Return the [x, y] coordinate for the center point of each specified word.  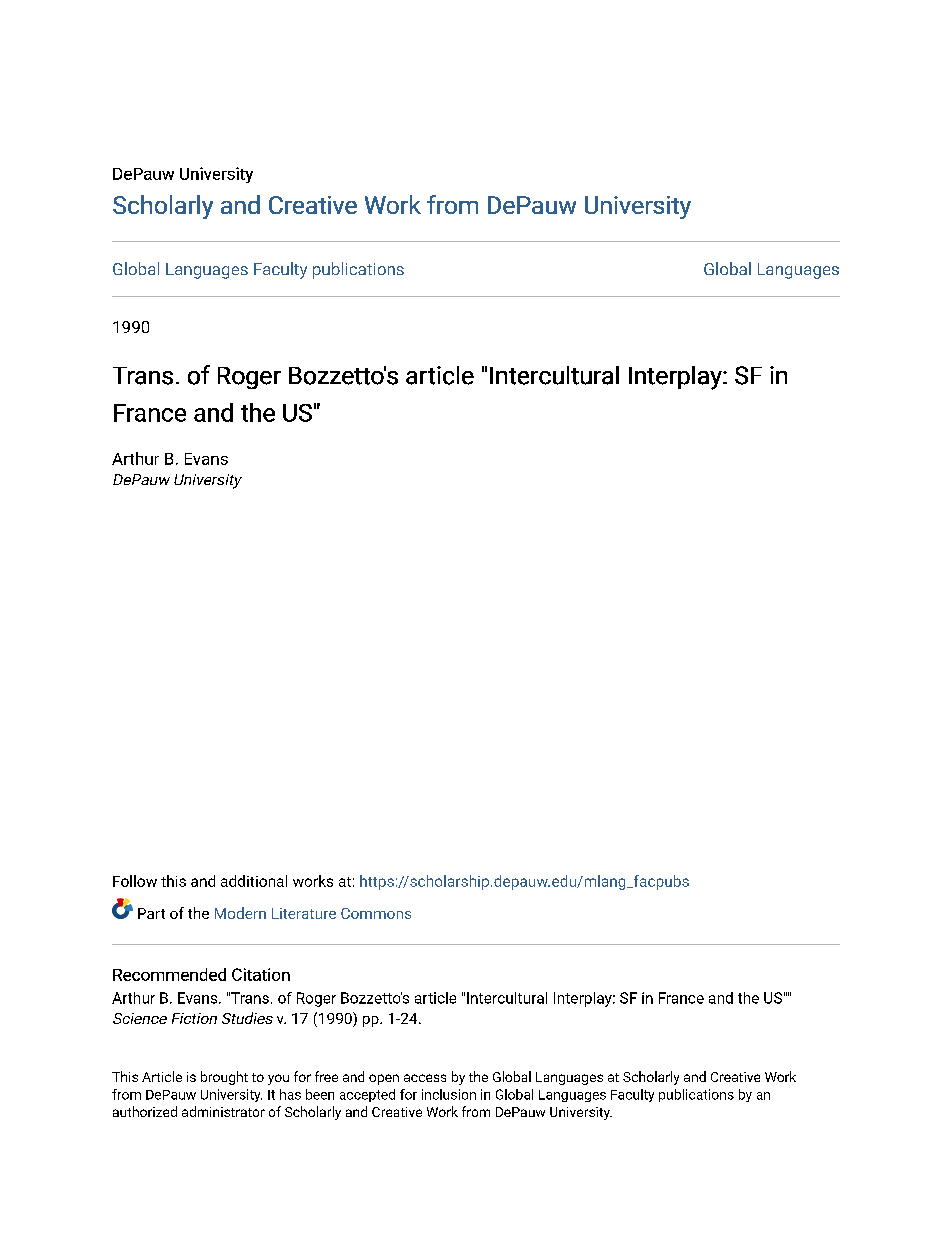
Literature [304, 913]
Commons [376, 913]
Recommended [169, 974]
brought [224, 1078]
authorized [145, 1111]
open [384, 1079]
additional [254, 881]
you [278, 1079]
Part [151, 913]
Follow [135, 881]
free [326, 1076]
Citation [261, 974]
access [425, 1078]
